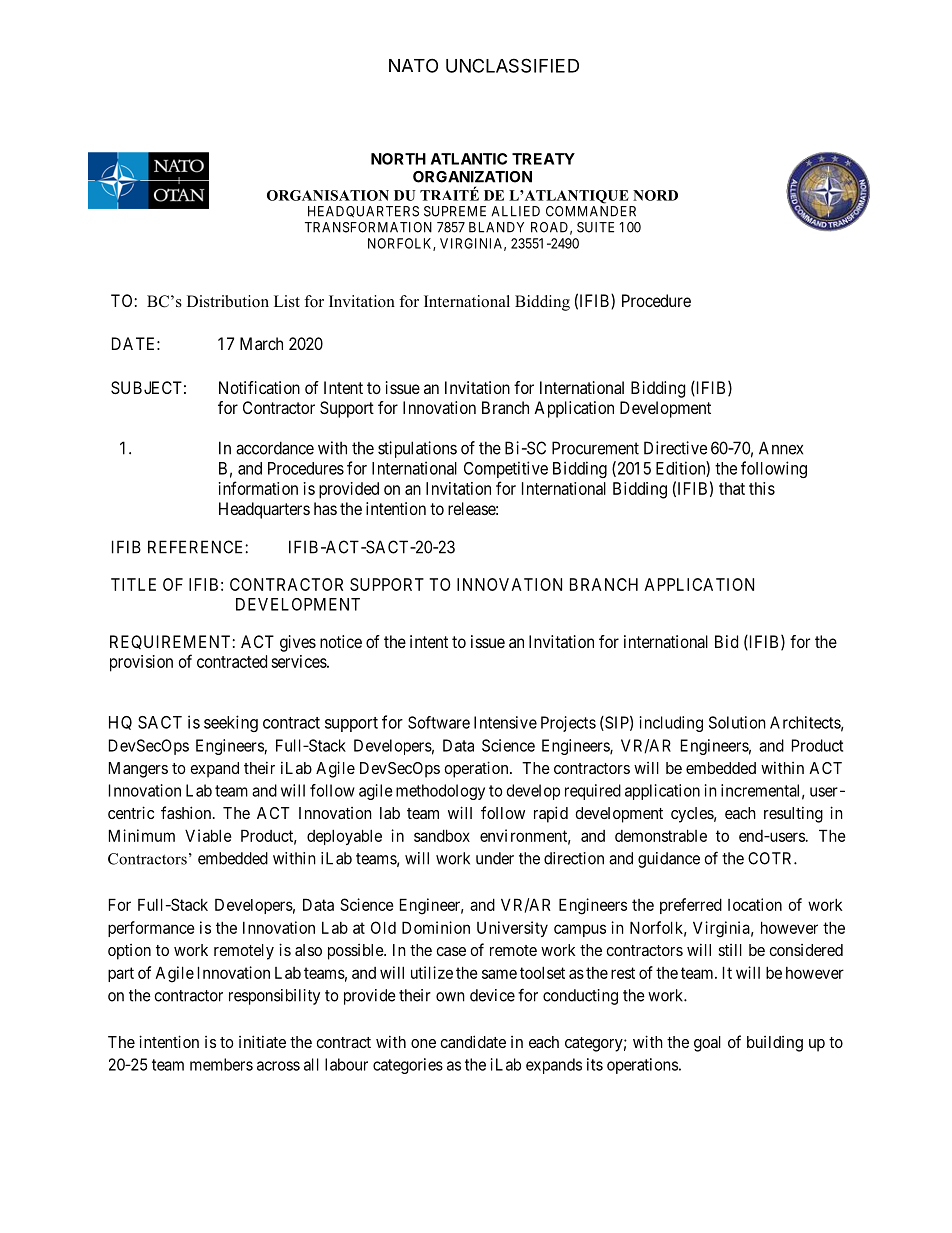 The width and height of the screenshot is (952, 1233). What do you see at coordinates (707, 1044) in the screenshot?
I see `goal` at bounding box center [707, 1044].
